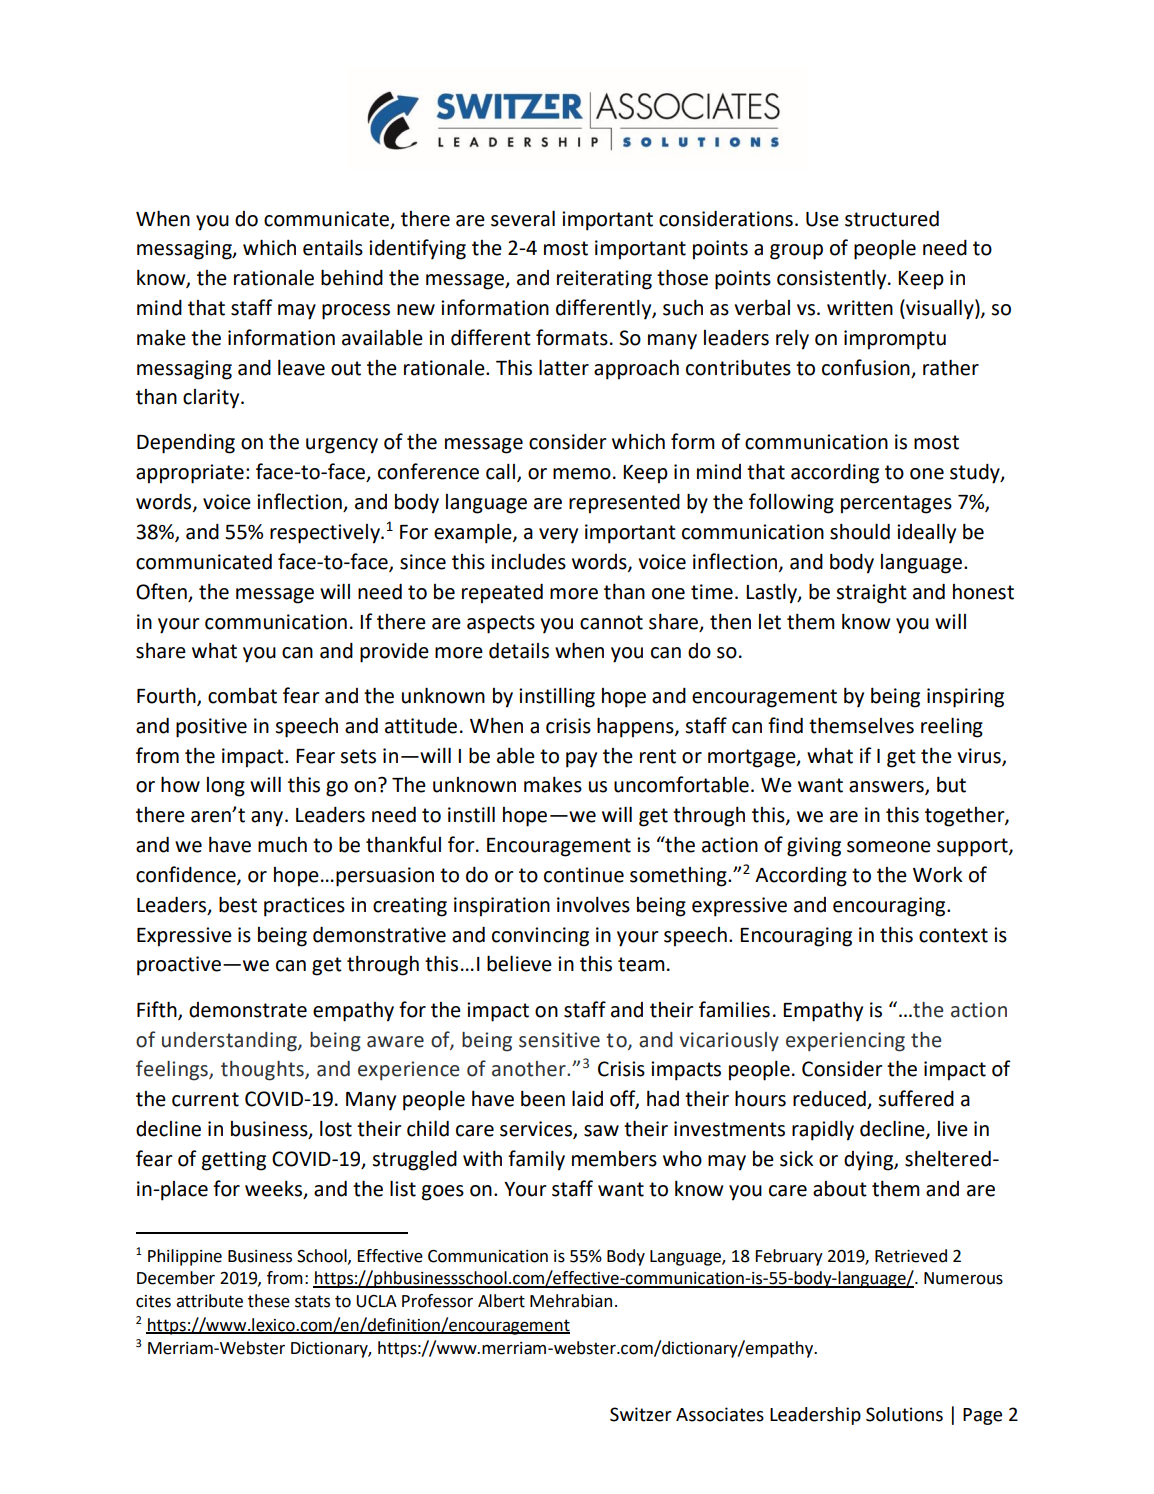 Image resolution: width=1154 pixels, height=1494 pixels. Describe the element at coordinates (559, 1040) in the page. I see `sensitive` at that location.
